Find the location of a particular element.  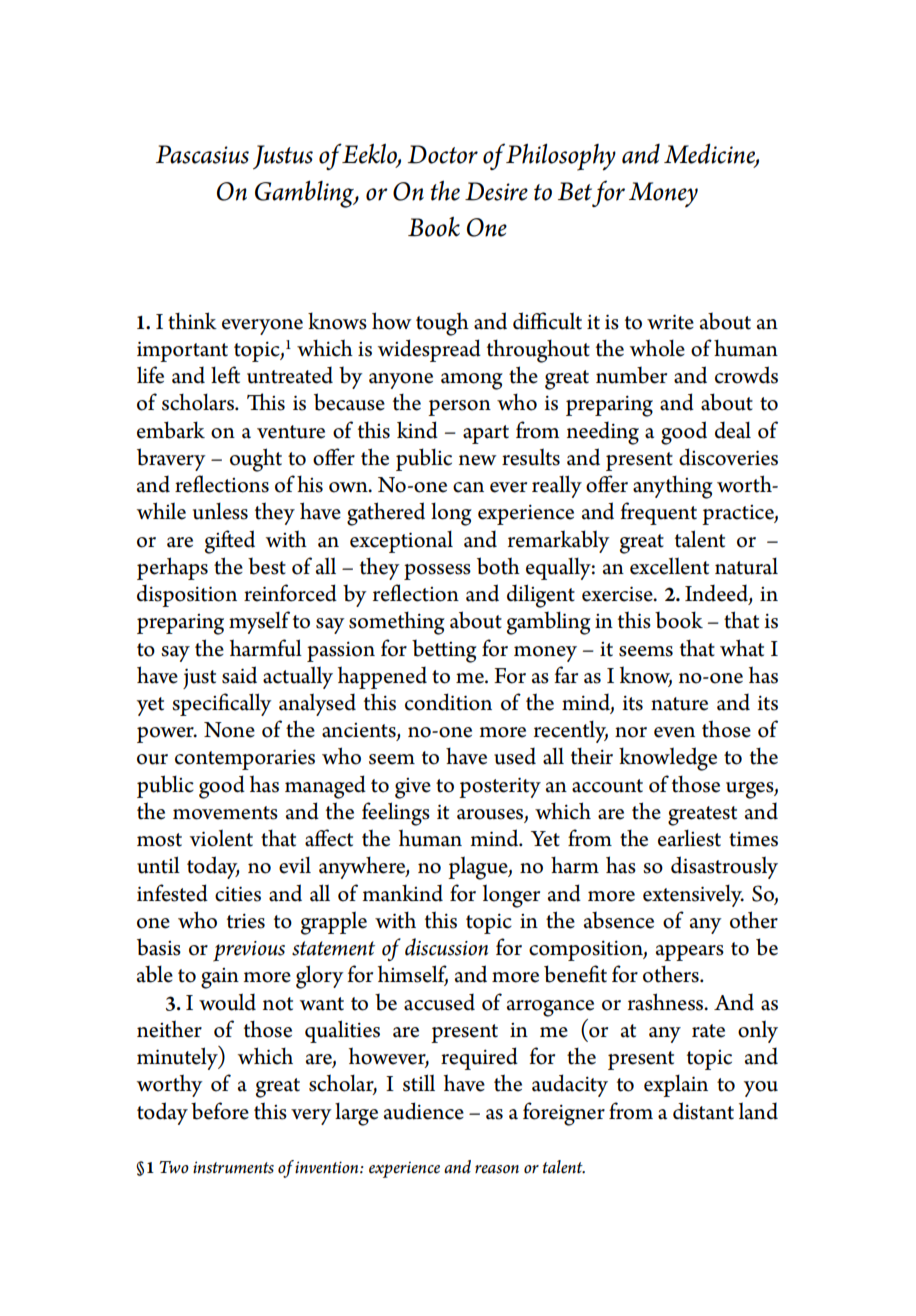

best is located at coordinates (267, 566).
